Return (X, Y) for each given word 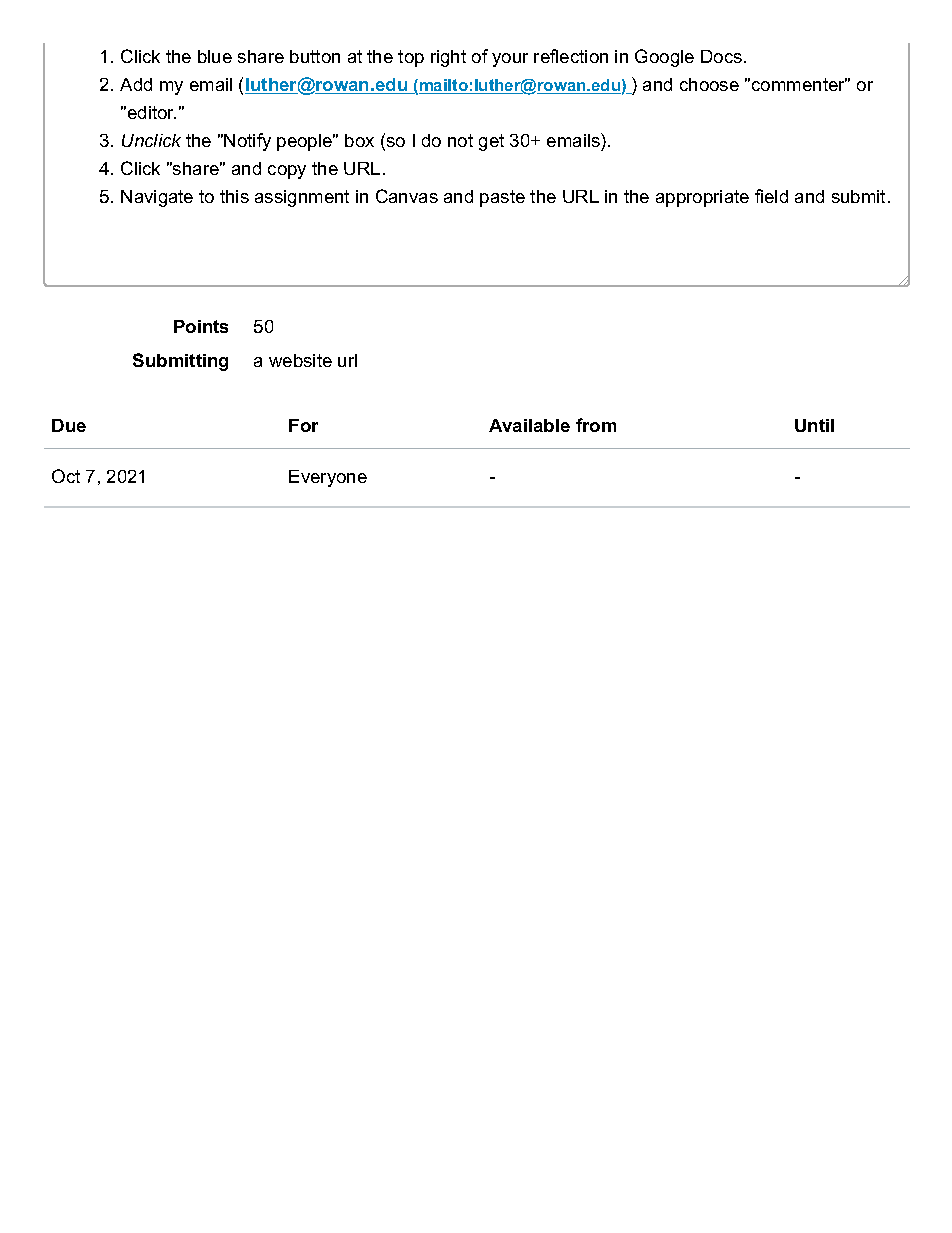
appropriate (702, 198)
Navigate (157, 198)
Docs (721, 56)
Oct (66, 476)
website (300, 360)
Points (201, 326)
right (448, 58)
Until (814, 425)
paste (502, 198)
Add (136, 84)
